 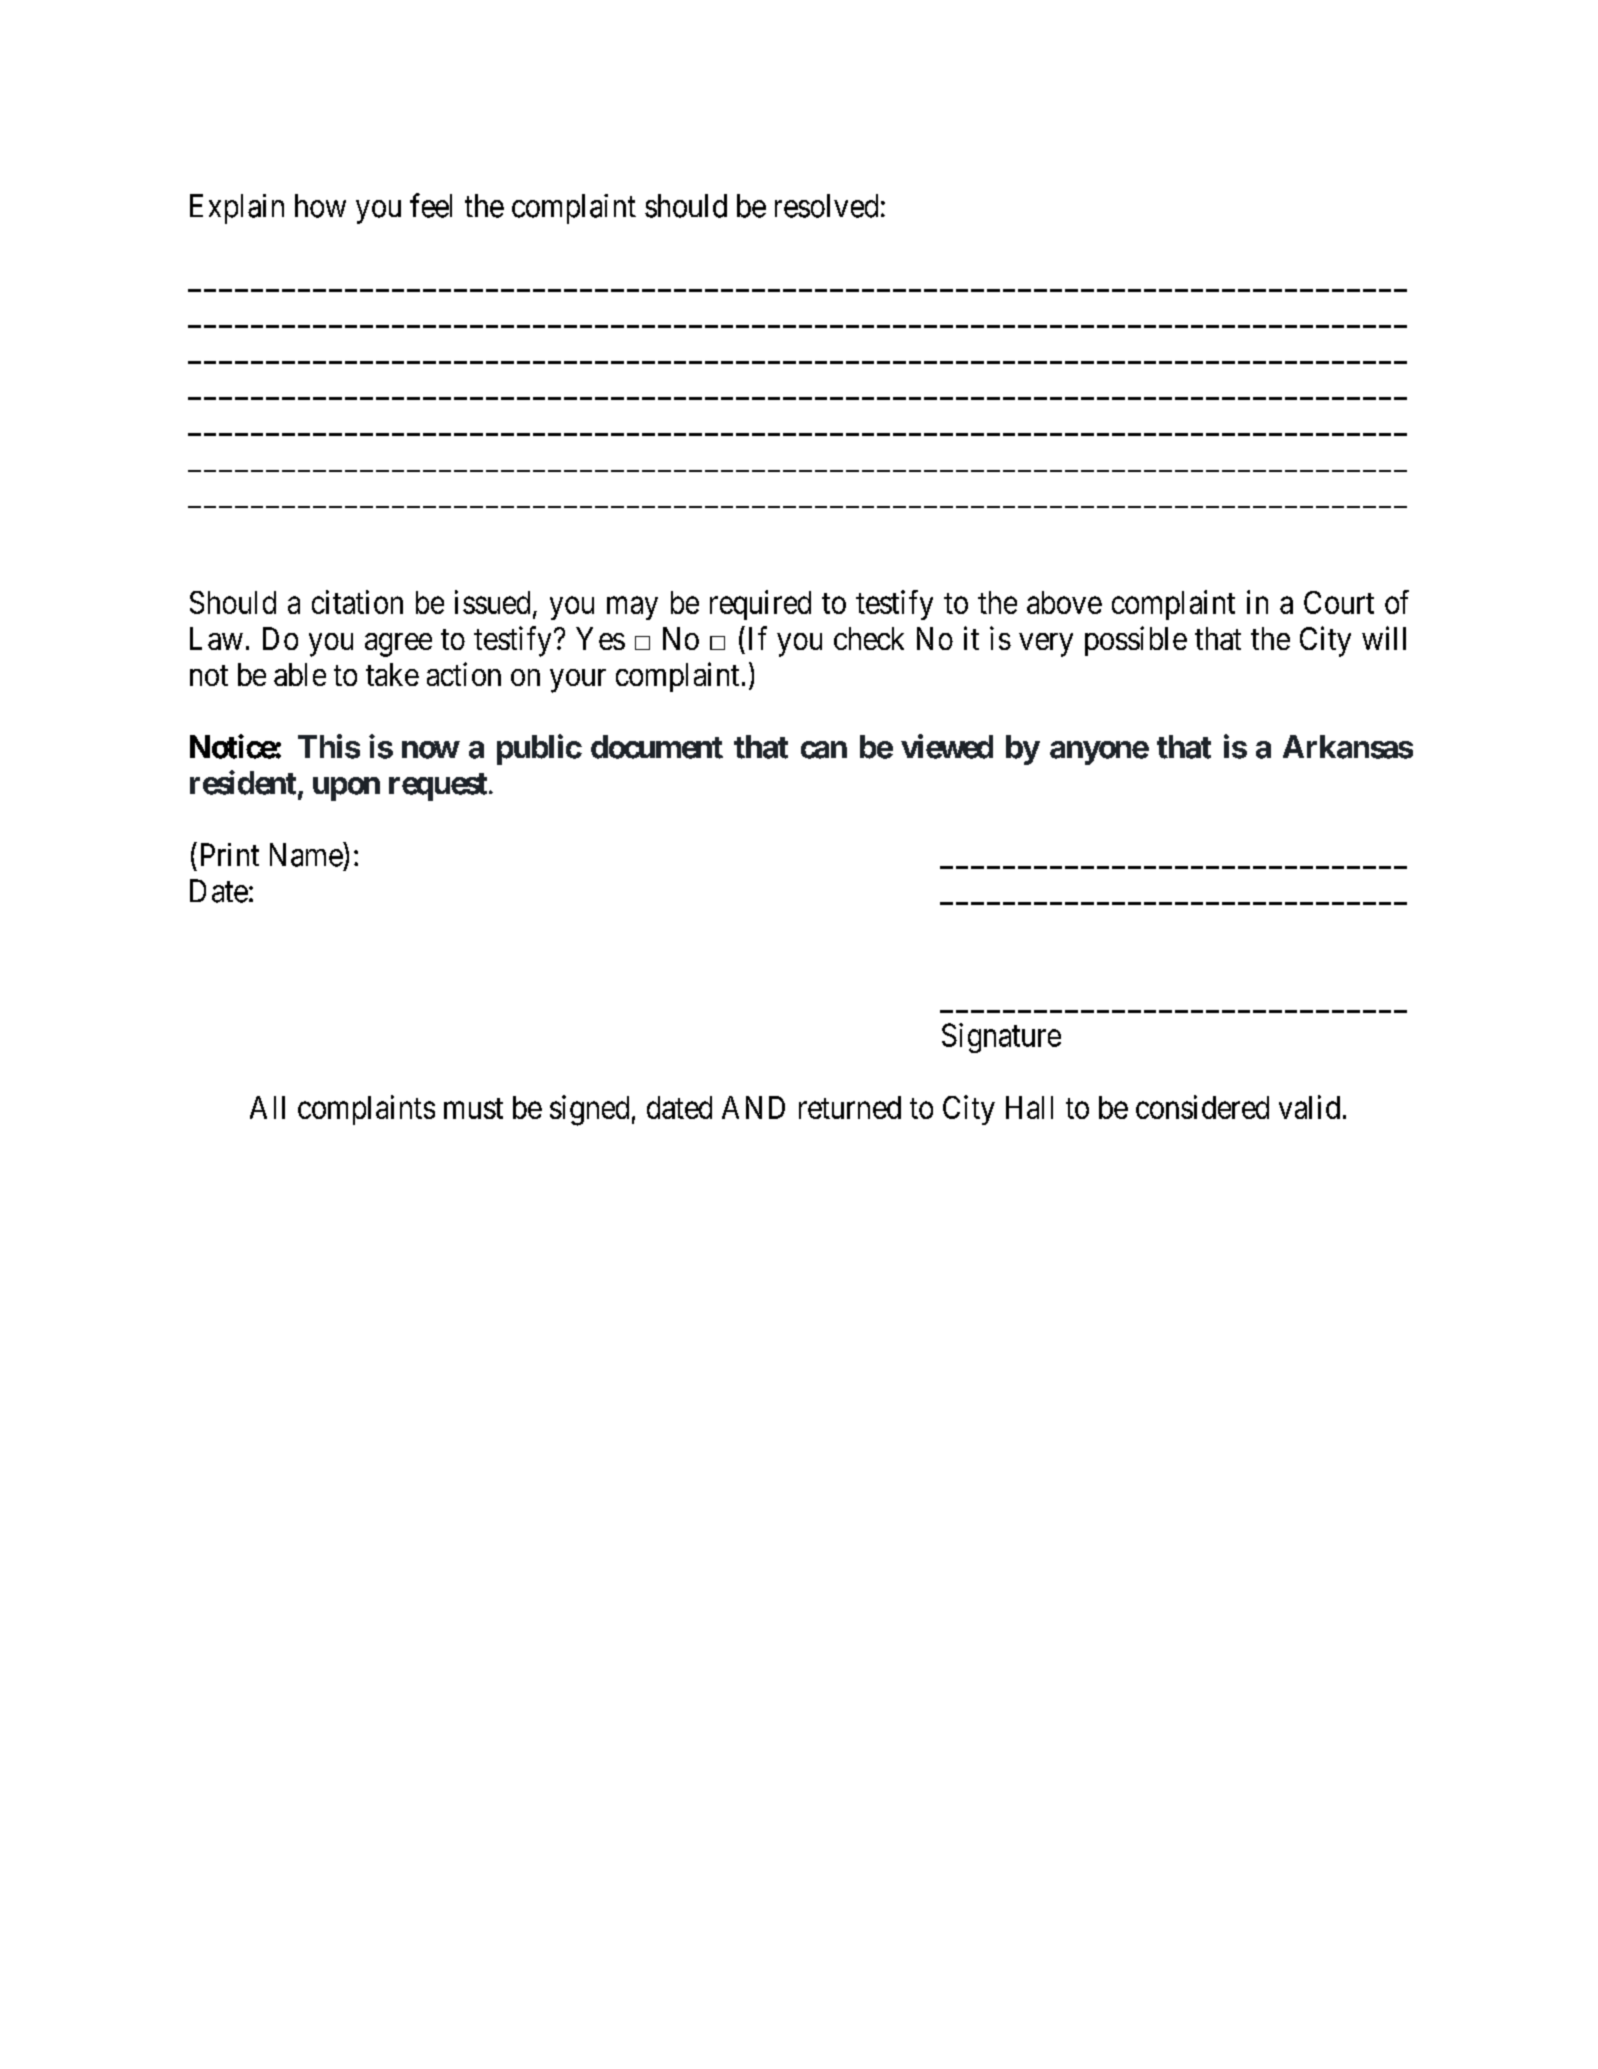 What do you see at coordinates (1339, 602) in the image?
I see `Court` at bounding box center [1339, 602].
